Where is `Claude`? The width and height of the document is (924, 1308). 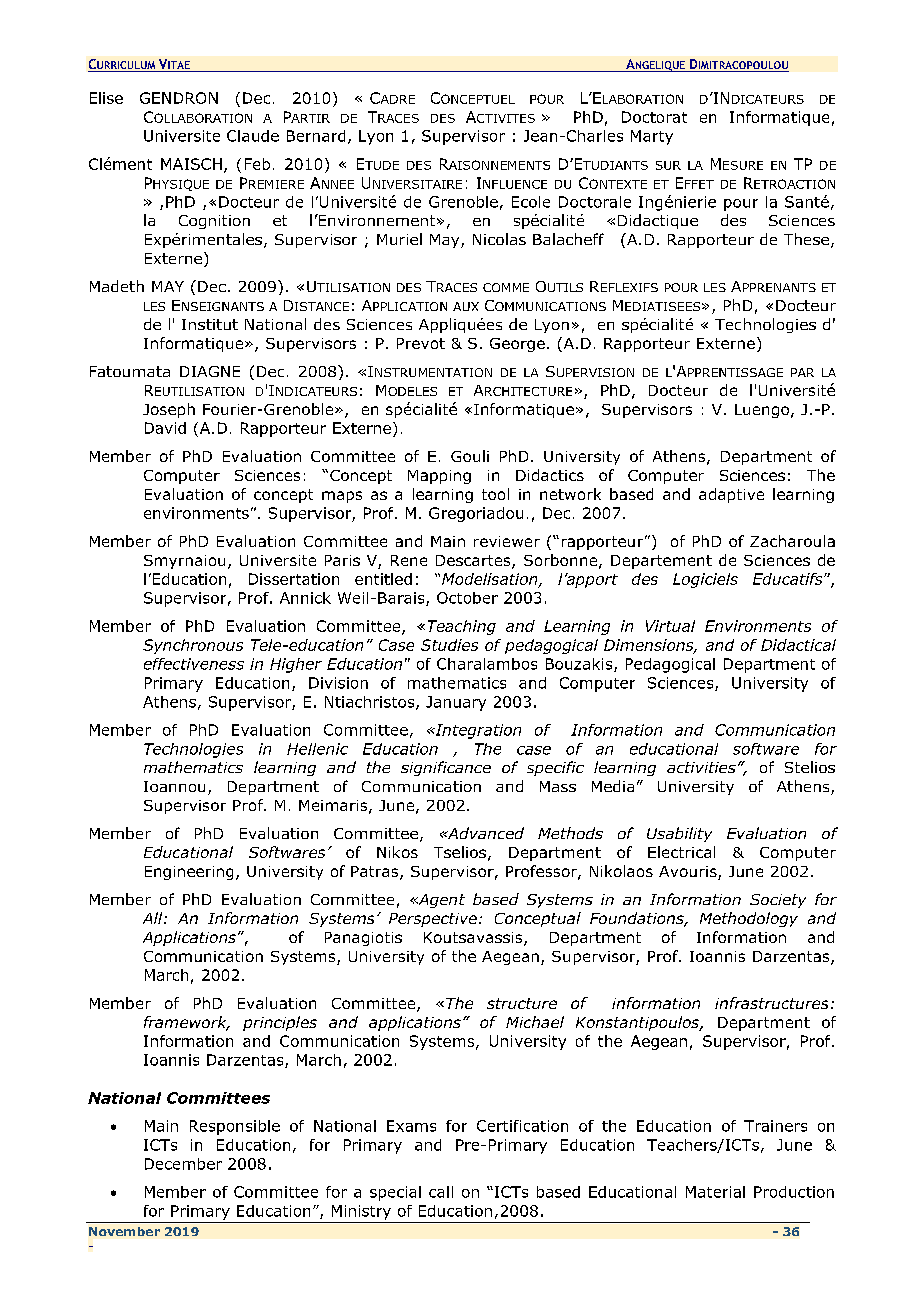
Claude is located at coordinates (253, 136).
